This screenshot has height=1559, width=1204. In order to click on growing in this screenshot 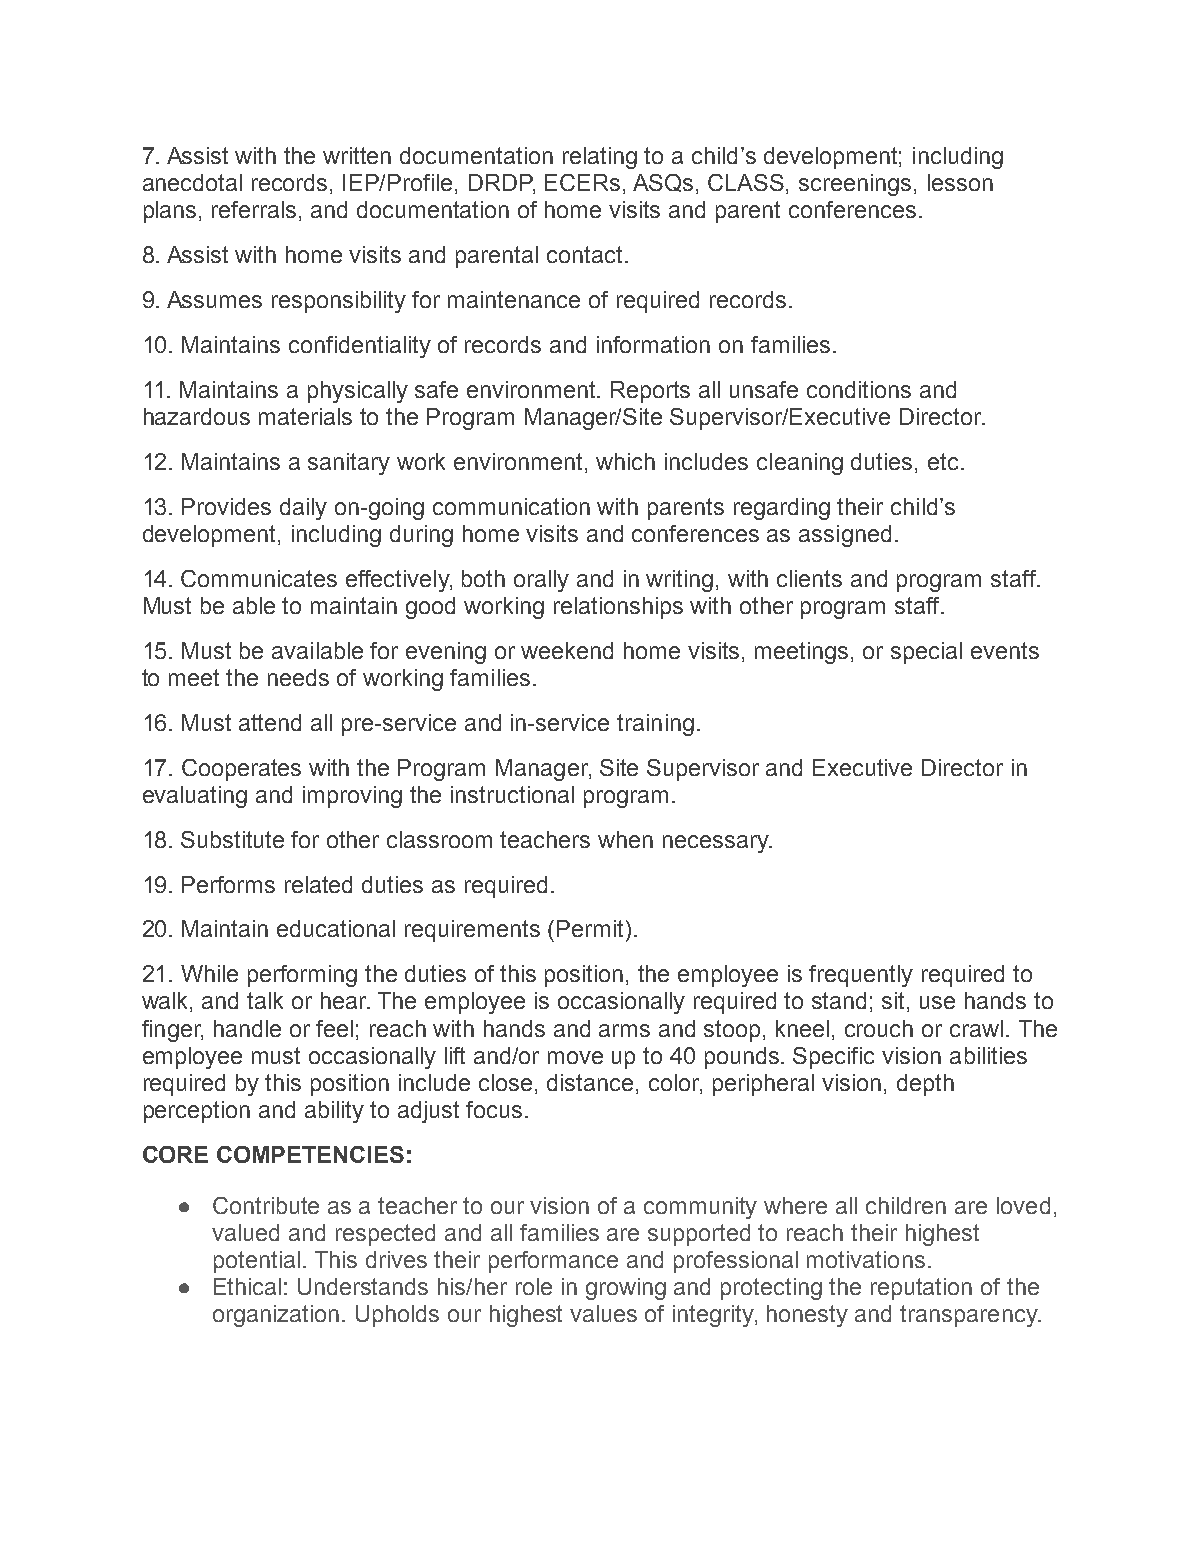, I will do `click(626, 1289)`.
